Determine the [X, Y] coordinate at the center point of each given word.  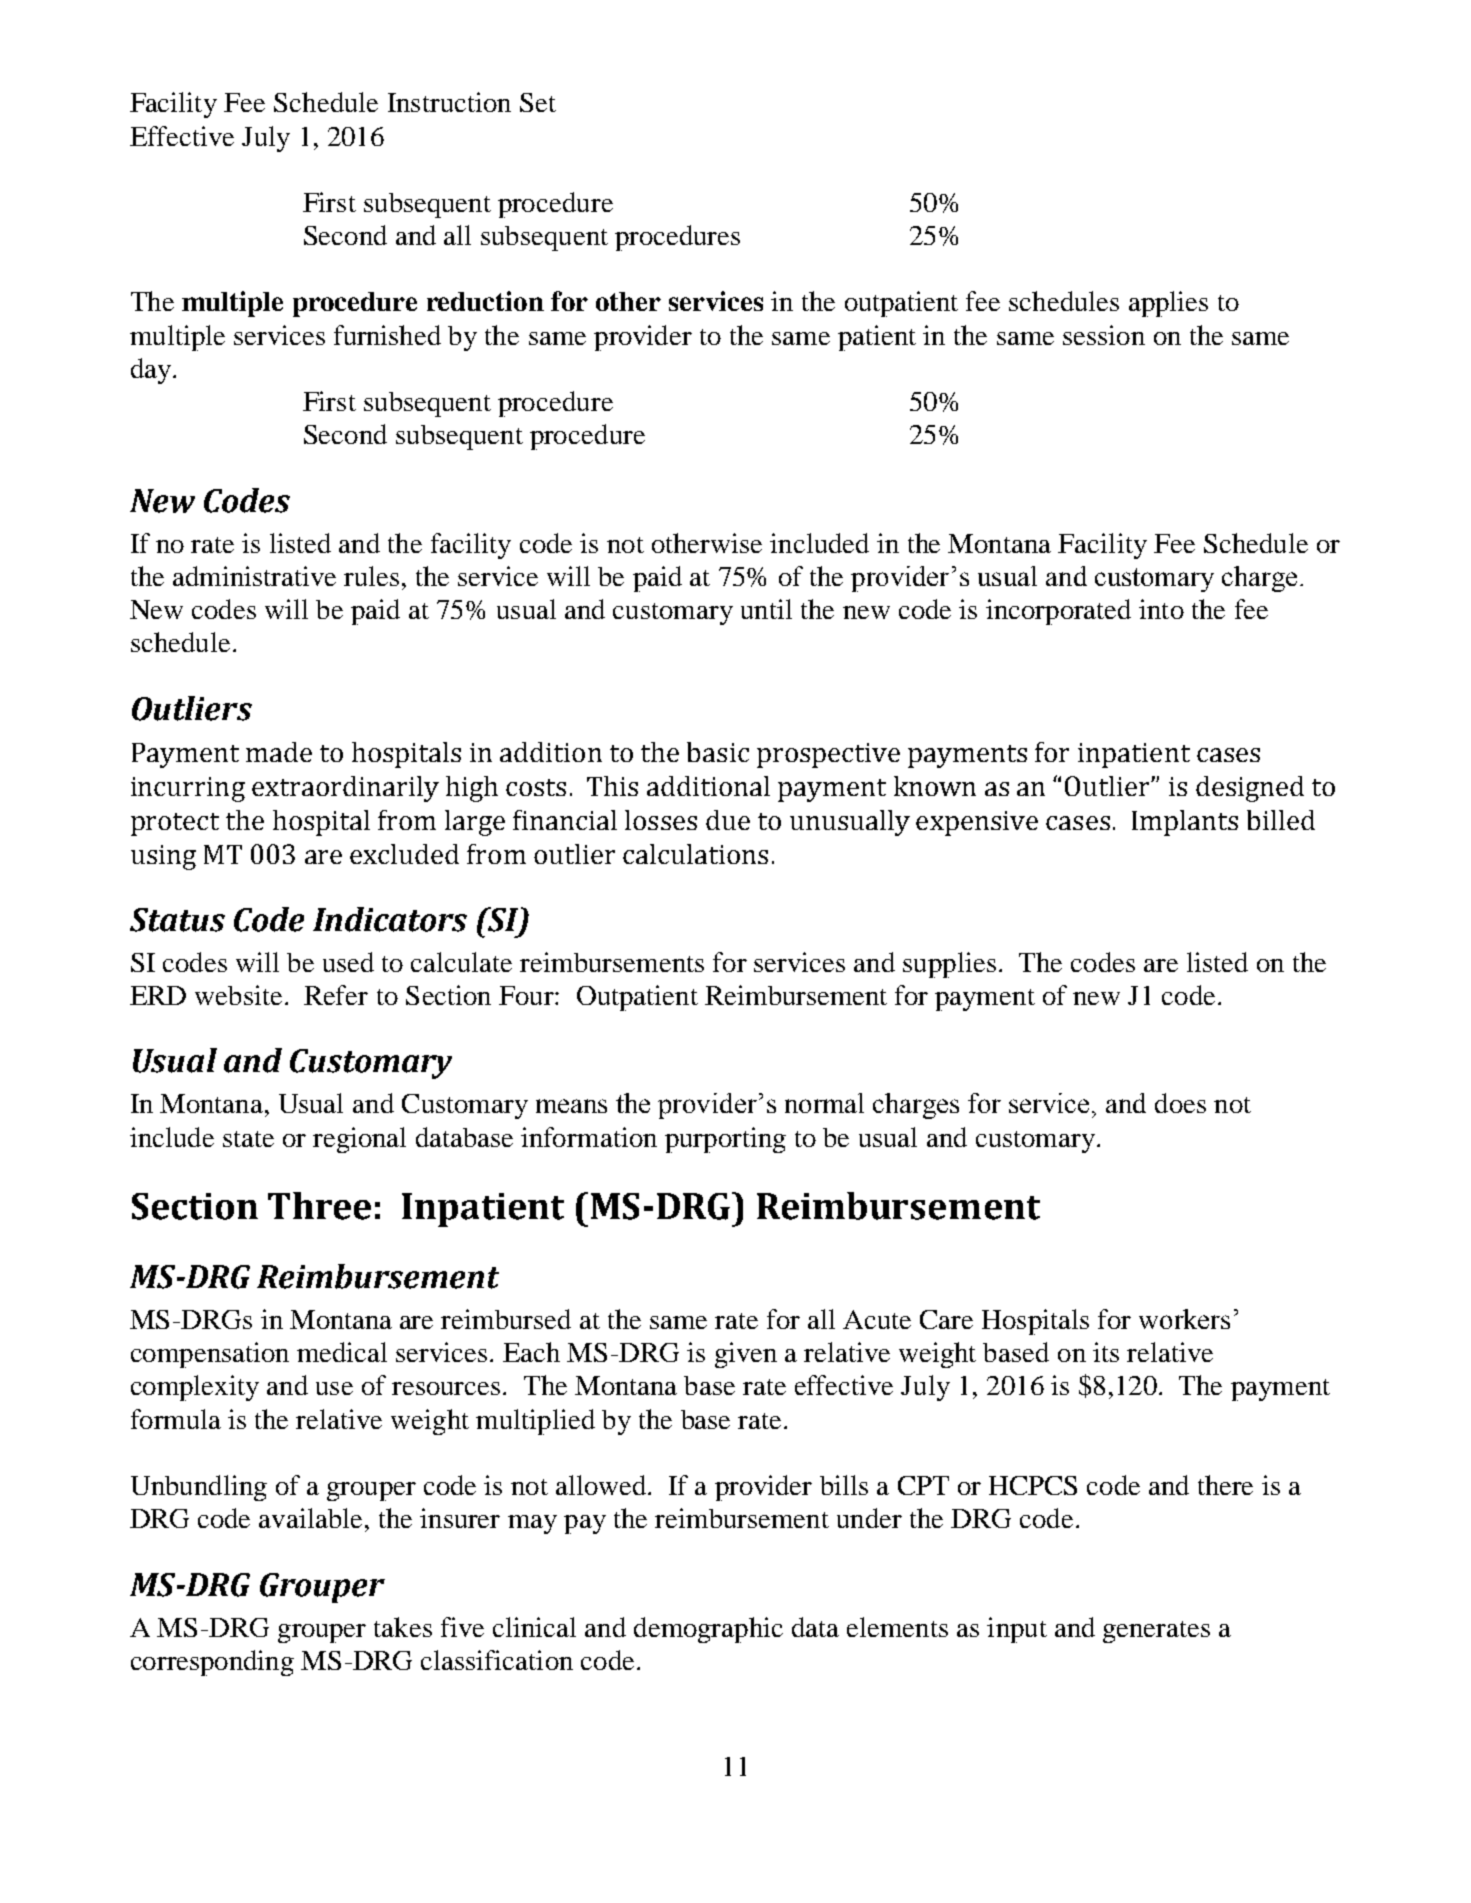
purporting [725, 1140]
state [248, 1139]
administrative [254, 576]
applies [1168, 304]
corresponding [212, 1663]
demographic [708, 1630]
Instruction [449, 102]
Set [538, 102]
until [766, 609]
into [1161, 609]
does [1180, 1103]
